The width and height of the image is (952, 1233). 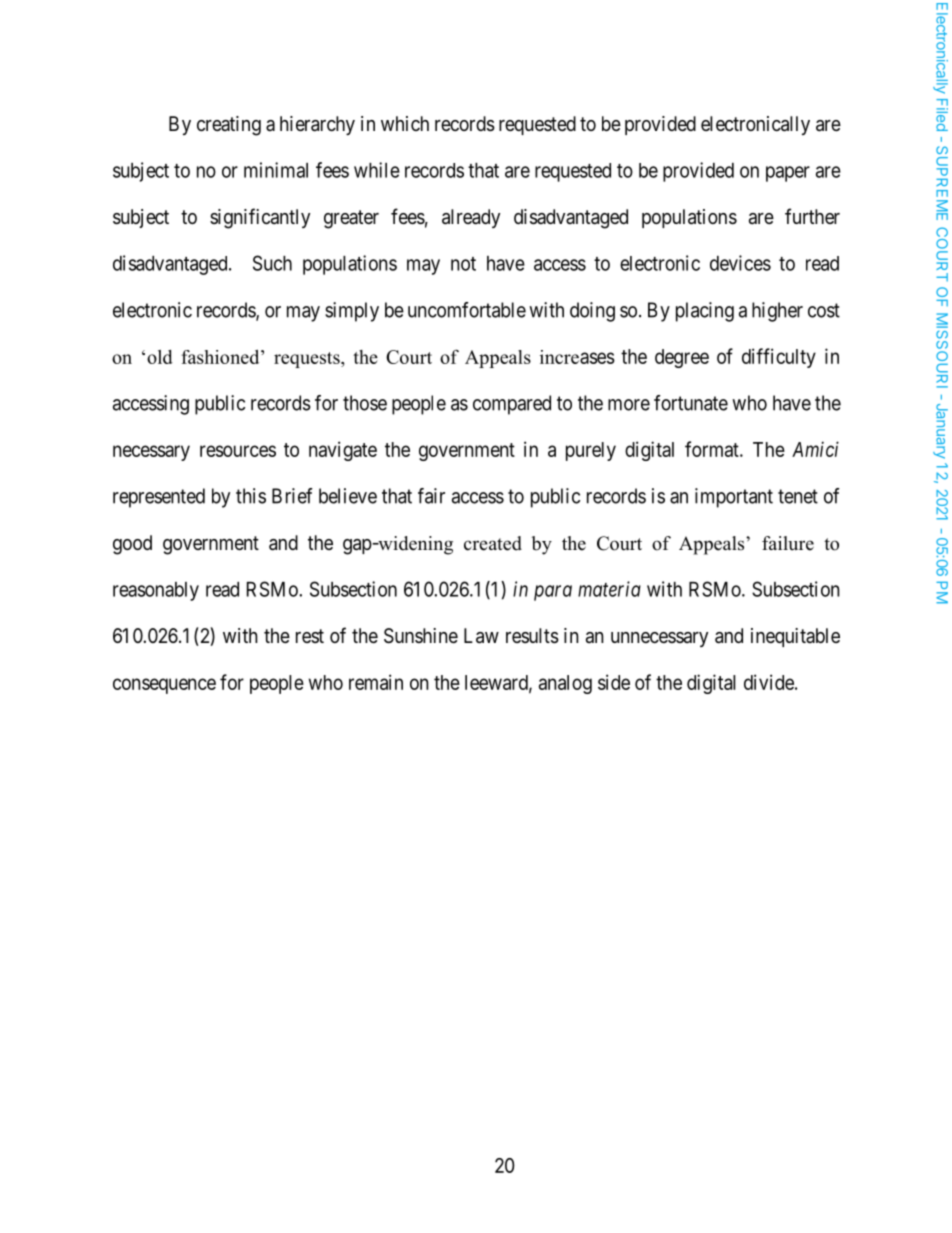 What do you see at coordinates (164, 686) in the image?
I see `consequence` at bounding box center [164, 686].
